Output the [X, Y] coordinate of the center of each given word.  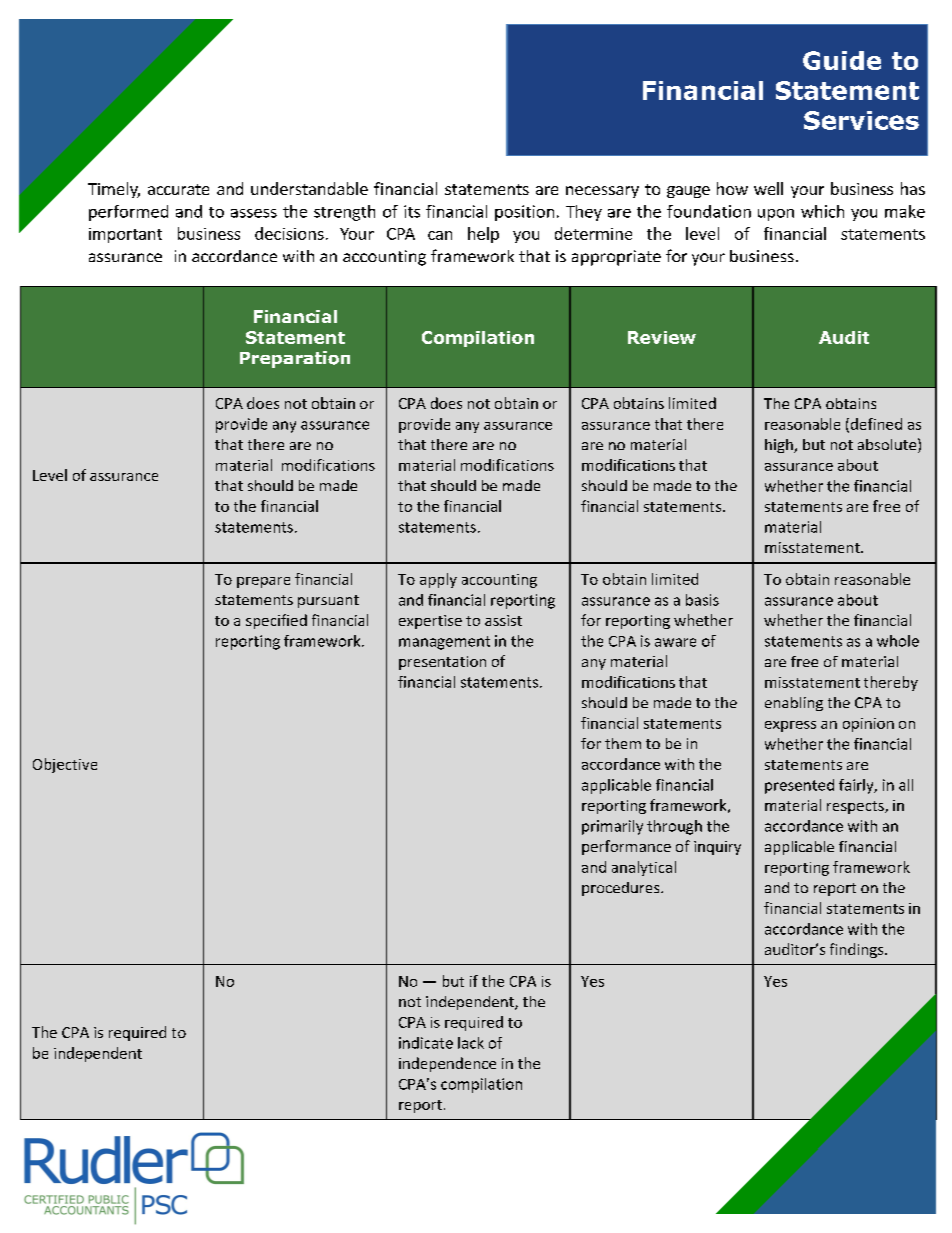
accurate [178, 189]
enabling [794, 704]
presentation [442, 663]
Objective [65, 765]
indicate [426, 1043]
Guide [842, 60]
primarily [612, 827]
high [780, 446]
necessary [602, 192]
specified [276, 621]
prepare [263, 582]
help [483, 235]
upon [776, 215]
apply [438, 580]
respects [856, 807]
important [125, 235]
